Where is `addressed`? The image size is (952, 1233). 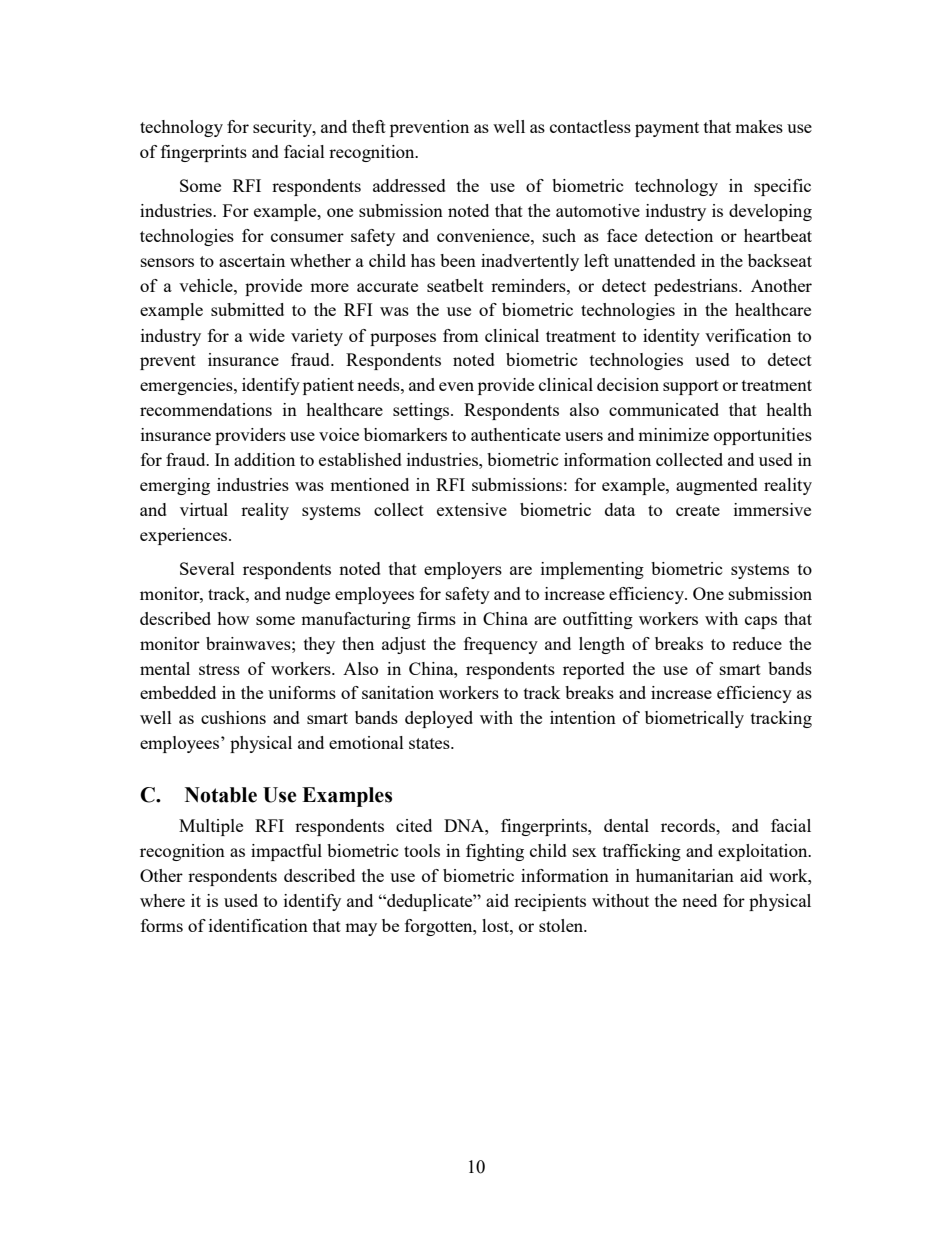
addressed is located at coordinates (409, 185).
